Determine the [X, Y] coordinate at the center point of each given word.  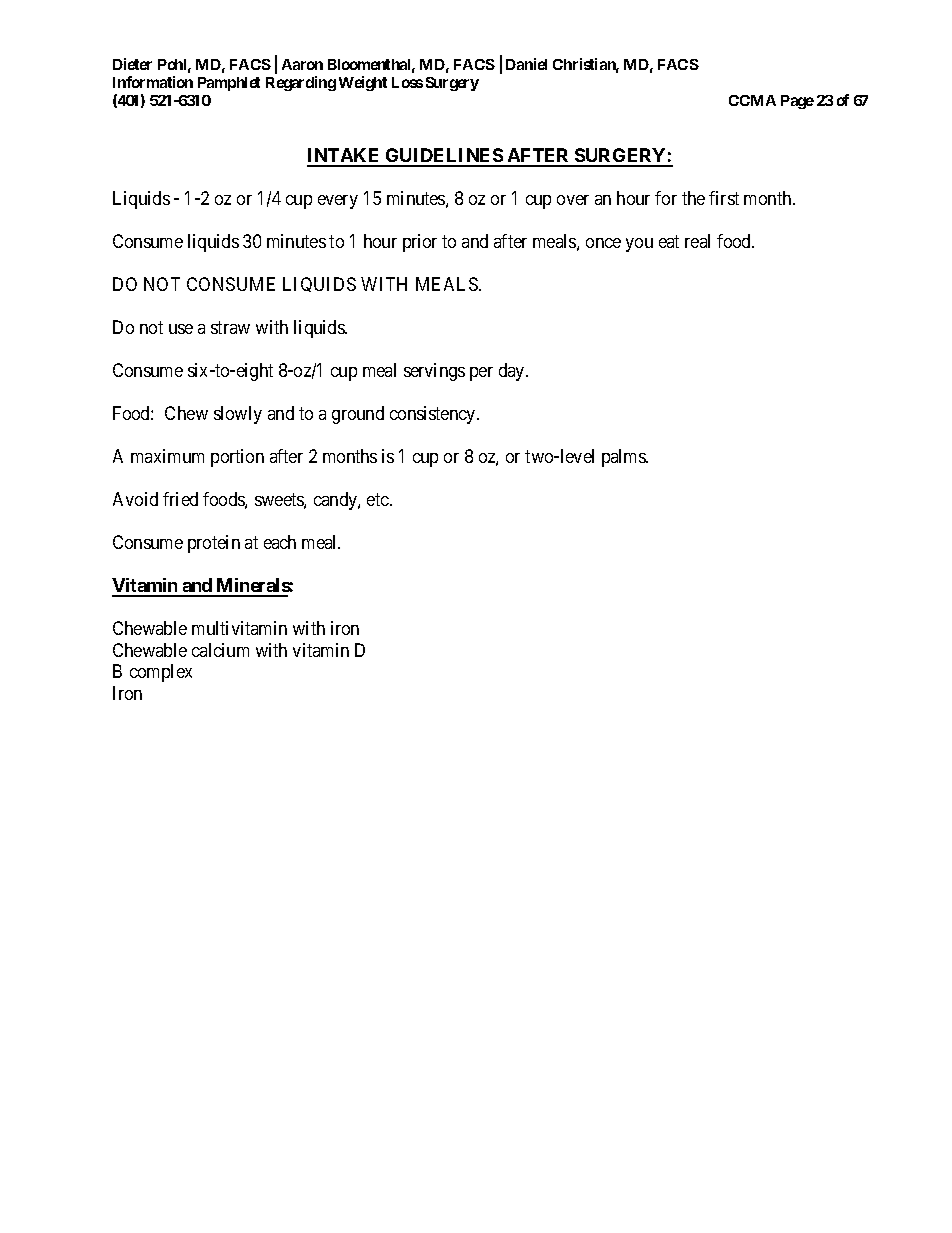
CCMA [752, 100]
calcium [220, 650]
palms [625, 458]
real [697, 241]
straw [230, 328]
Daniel [526, 64]
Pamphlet [229, 84]
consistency [434, 415]
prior [420, 243]
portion [237, 458]
